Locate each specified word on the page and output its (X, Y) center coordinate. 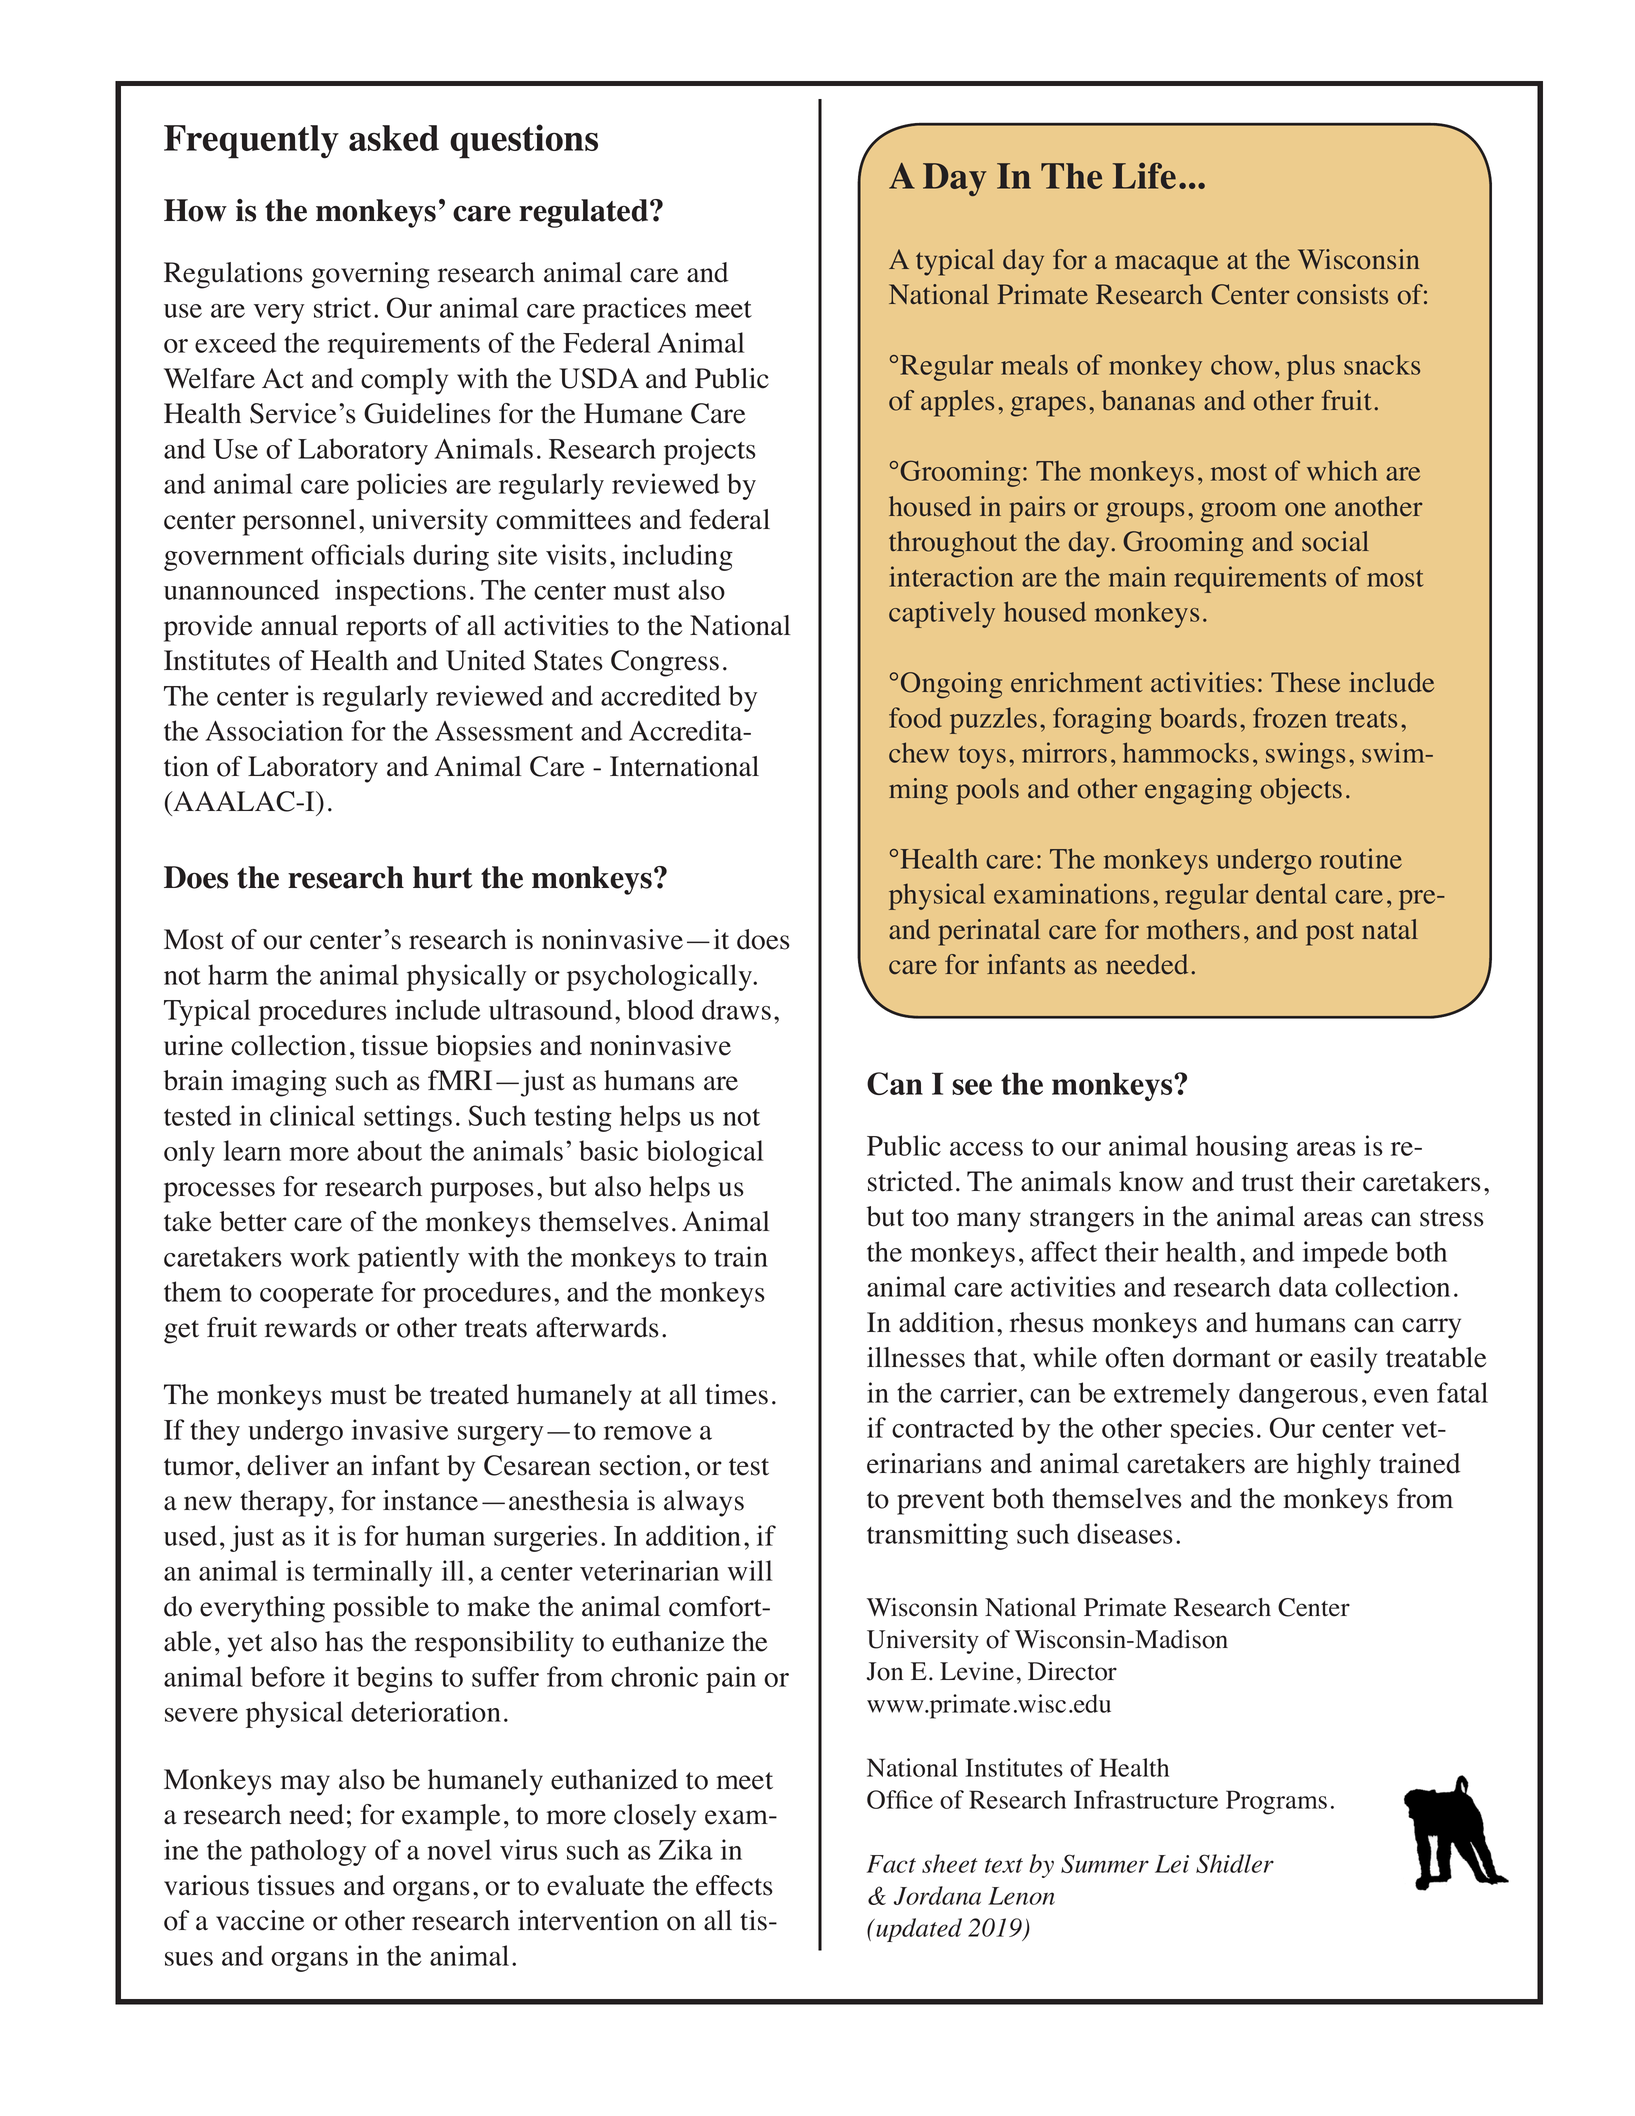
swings (1305, 755)
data (1303, 1286)
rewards (311, 1327)
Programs (1276, 1802)
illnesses (916, 1357)
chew (919, 752)
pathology (308, 1852)
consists (1342, 294)
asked (394, 138)
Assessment (504, 731)
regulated (585, 213)
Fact (891, 1864)
